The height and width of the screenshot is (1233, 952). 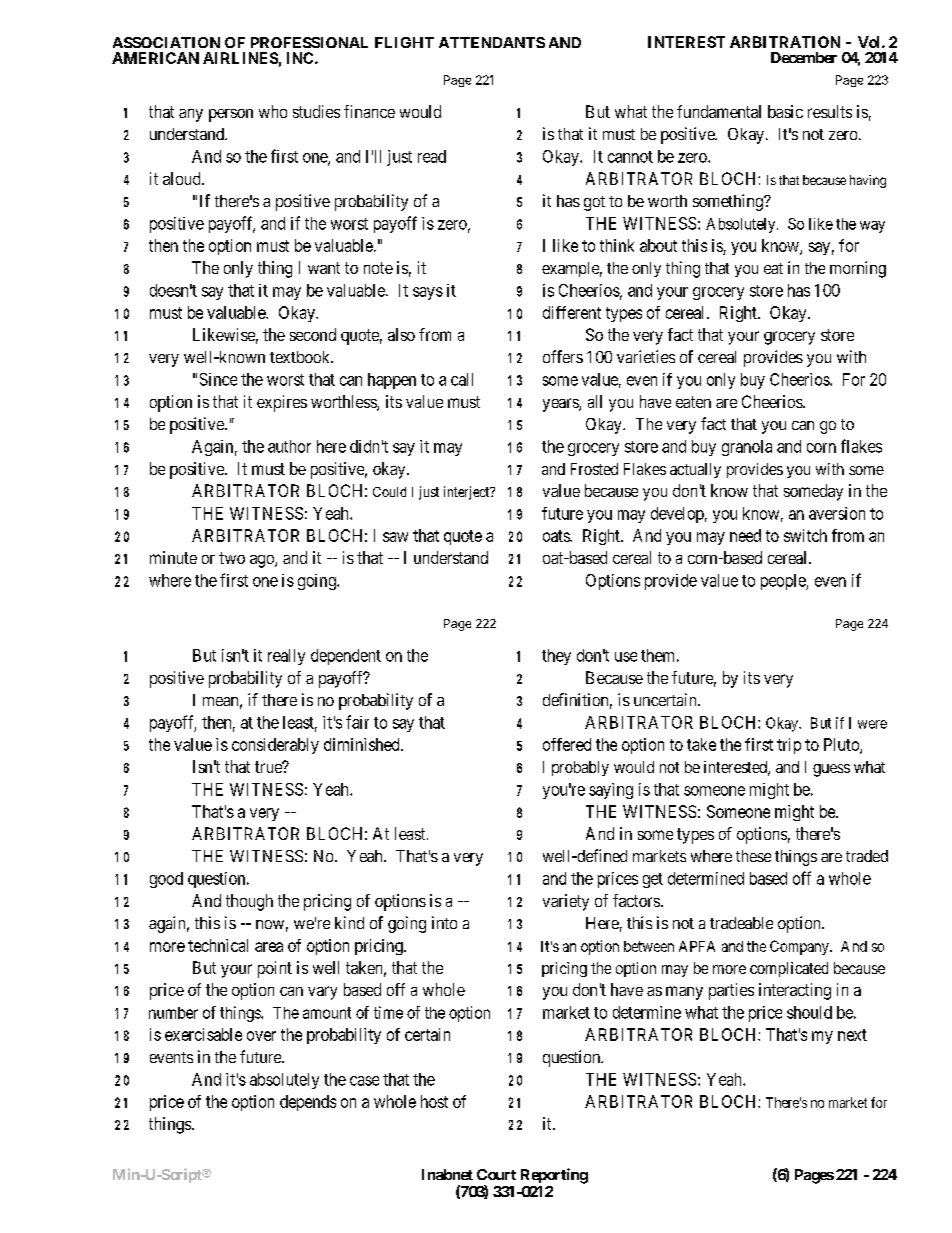 I want to click on considerably, so click(x=275, y=746).
